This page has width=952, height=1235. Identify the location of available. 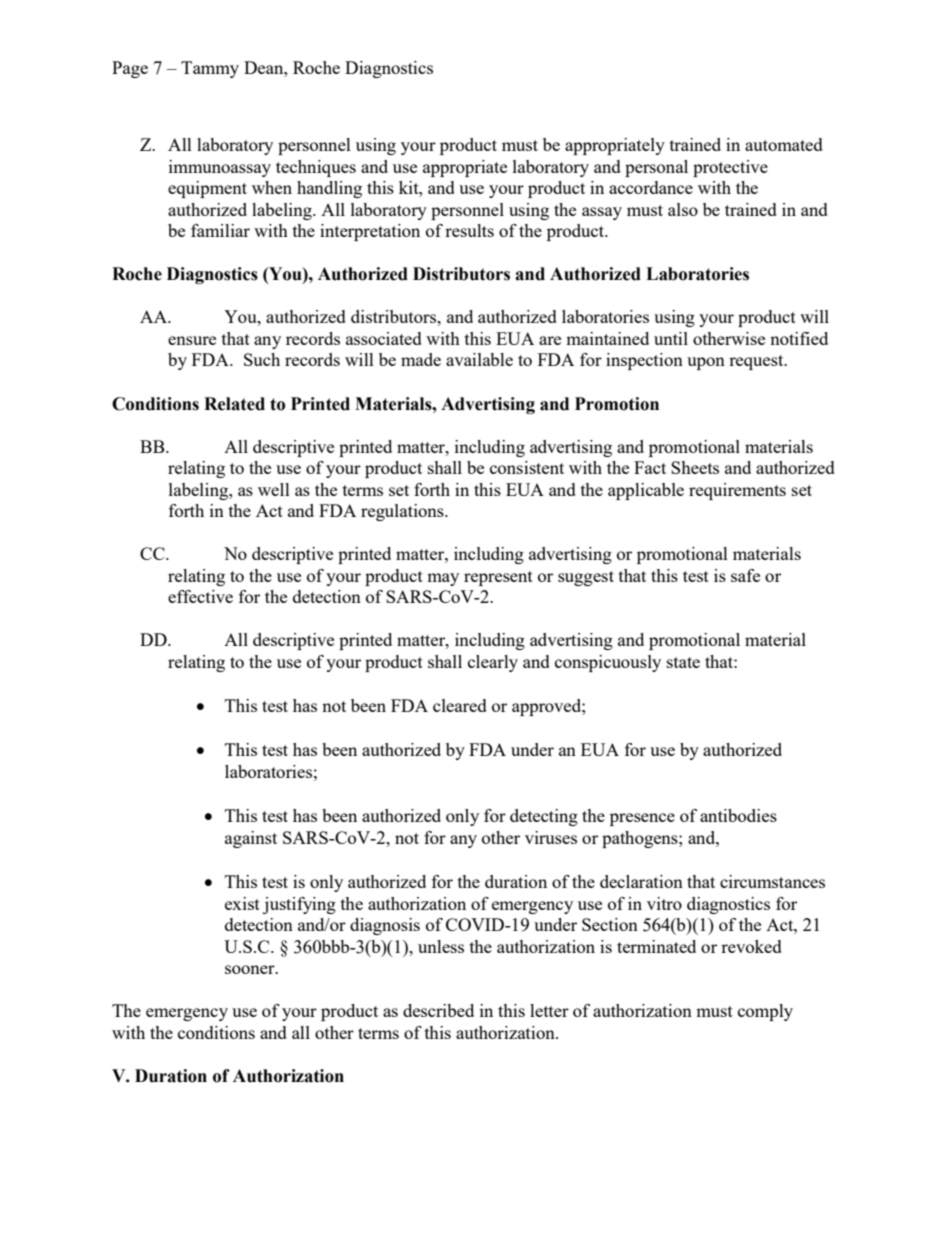
(479, 359).
